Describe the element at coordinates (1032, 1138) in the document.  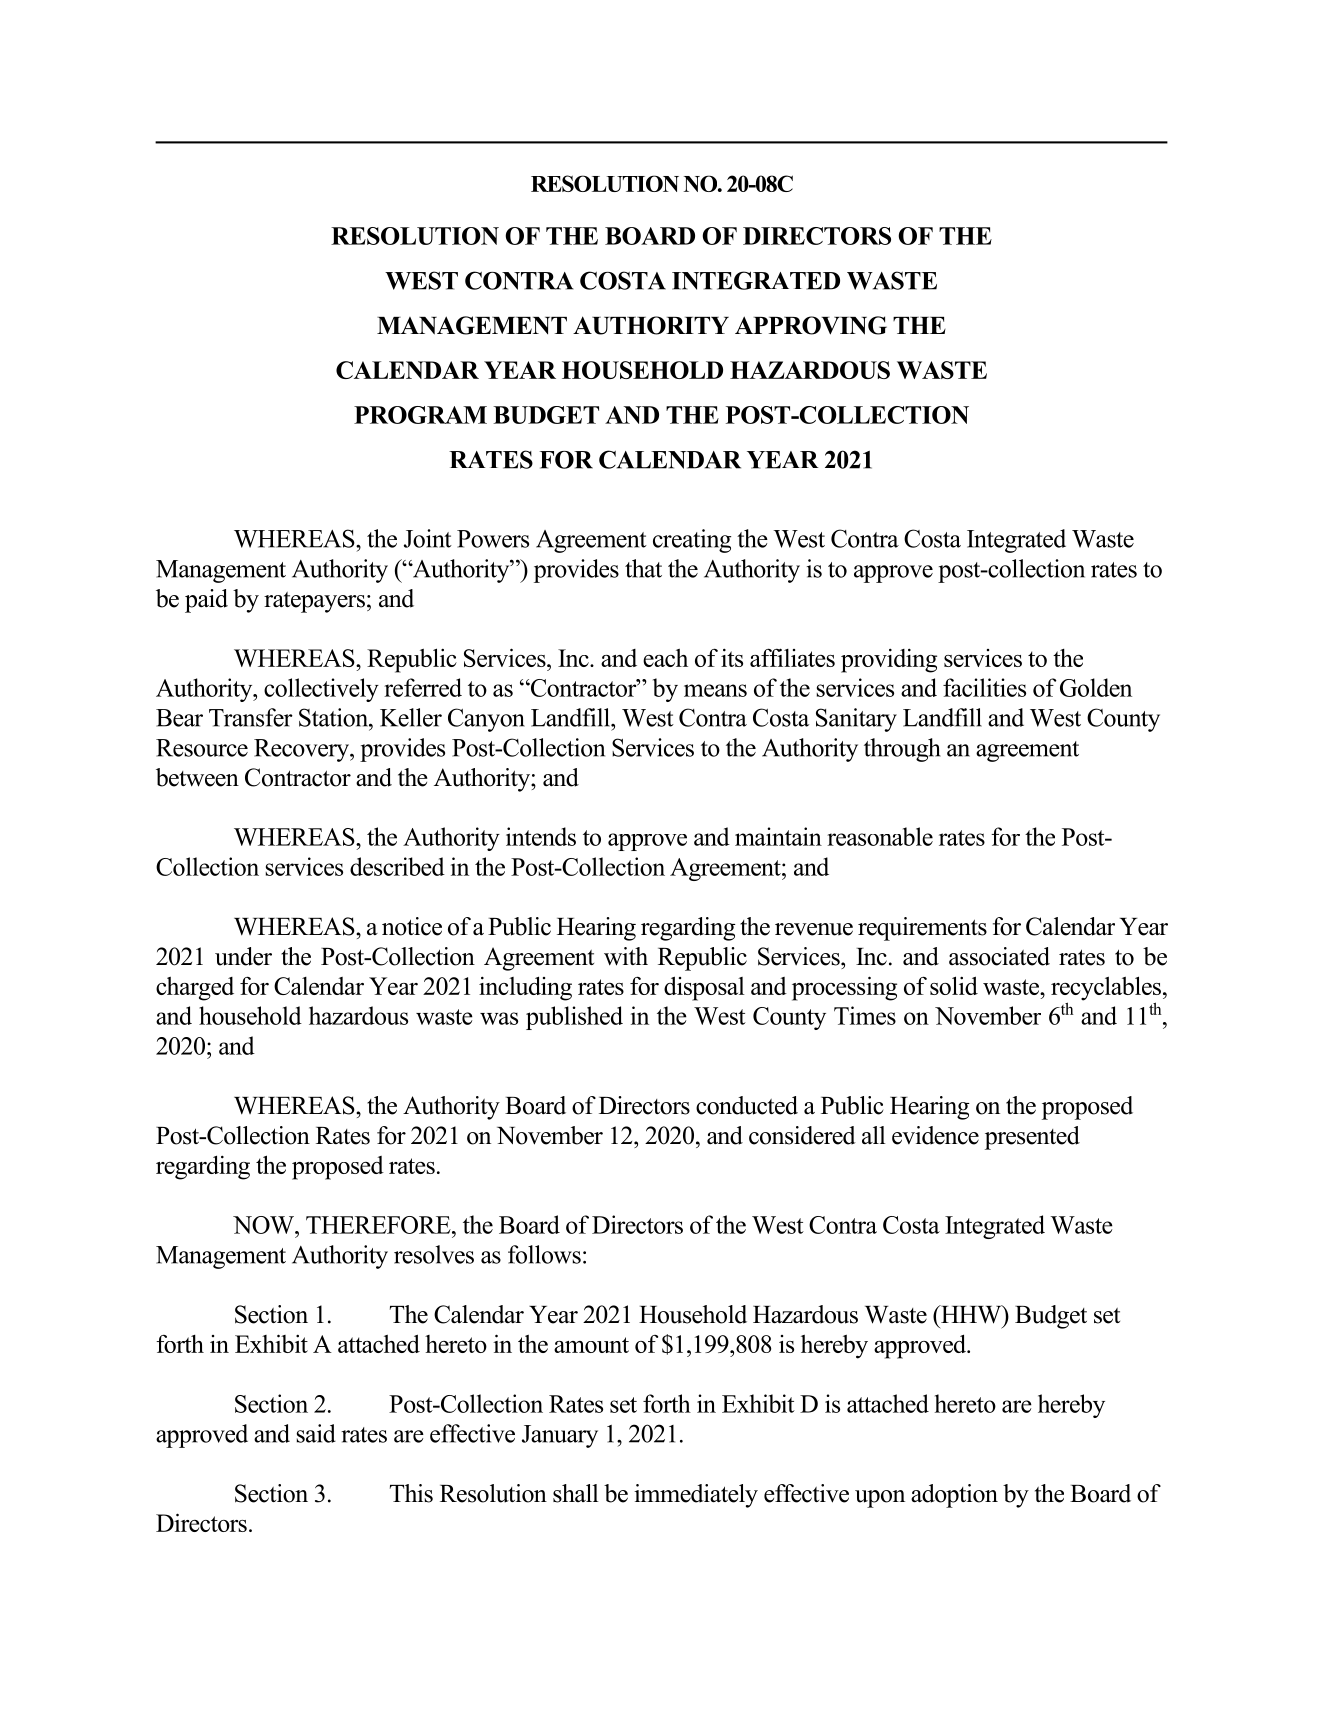
I see `presented` at that location.
